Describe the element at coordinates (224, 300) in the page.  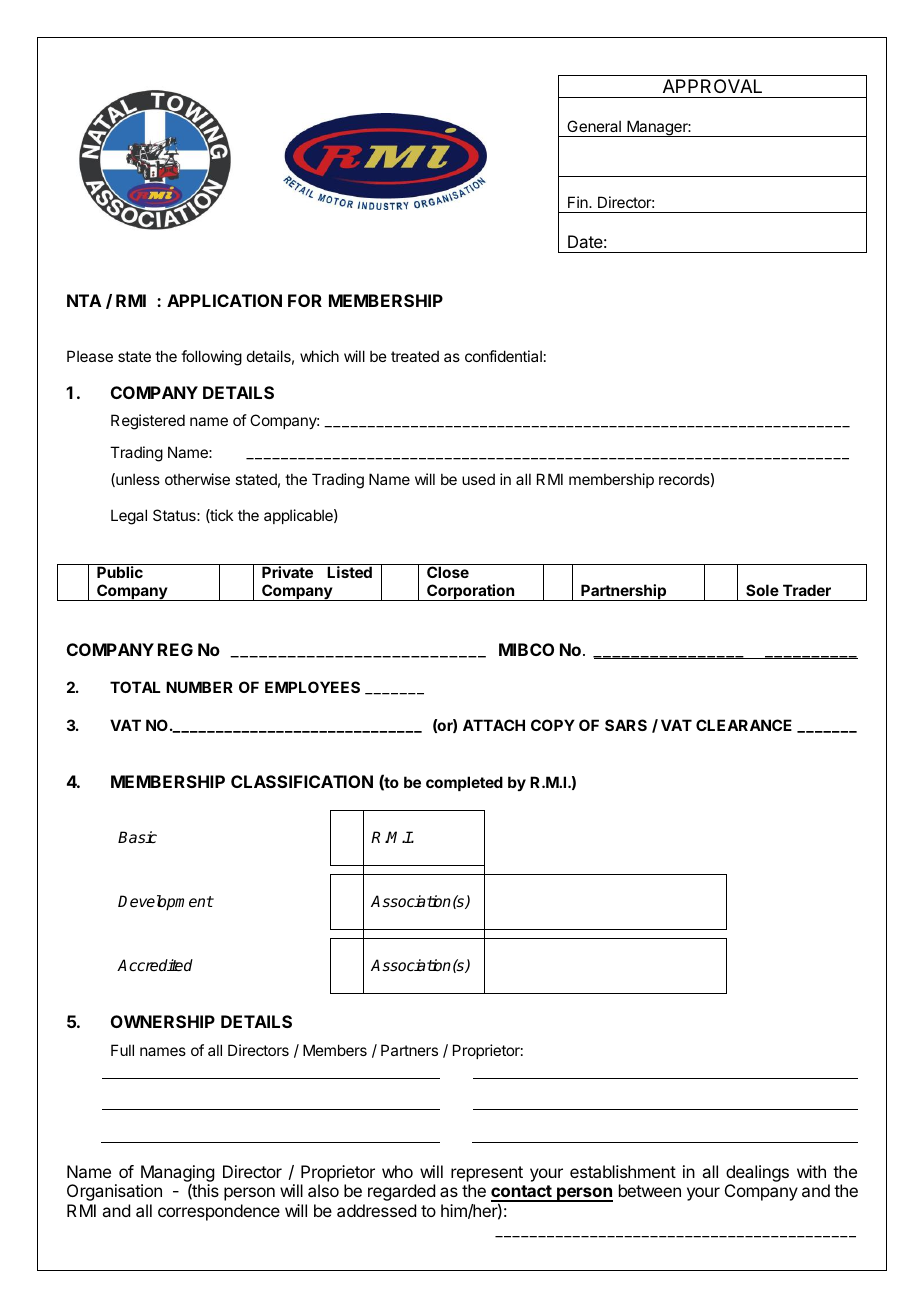
I see `APPLICATION` at that location.
